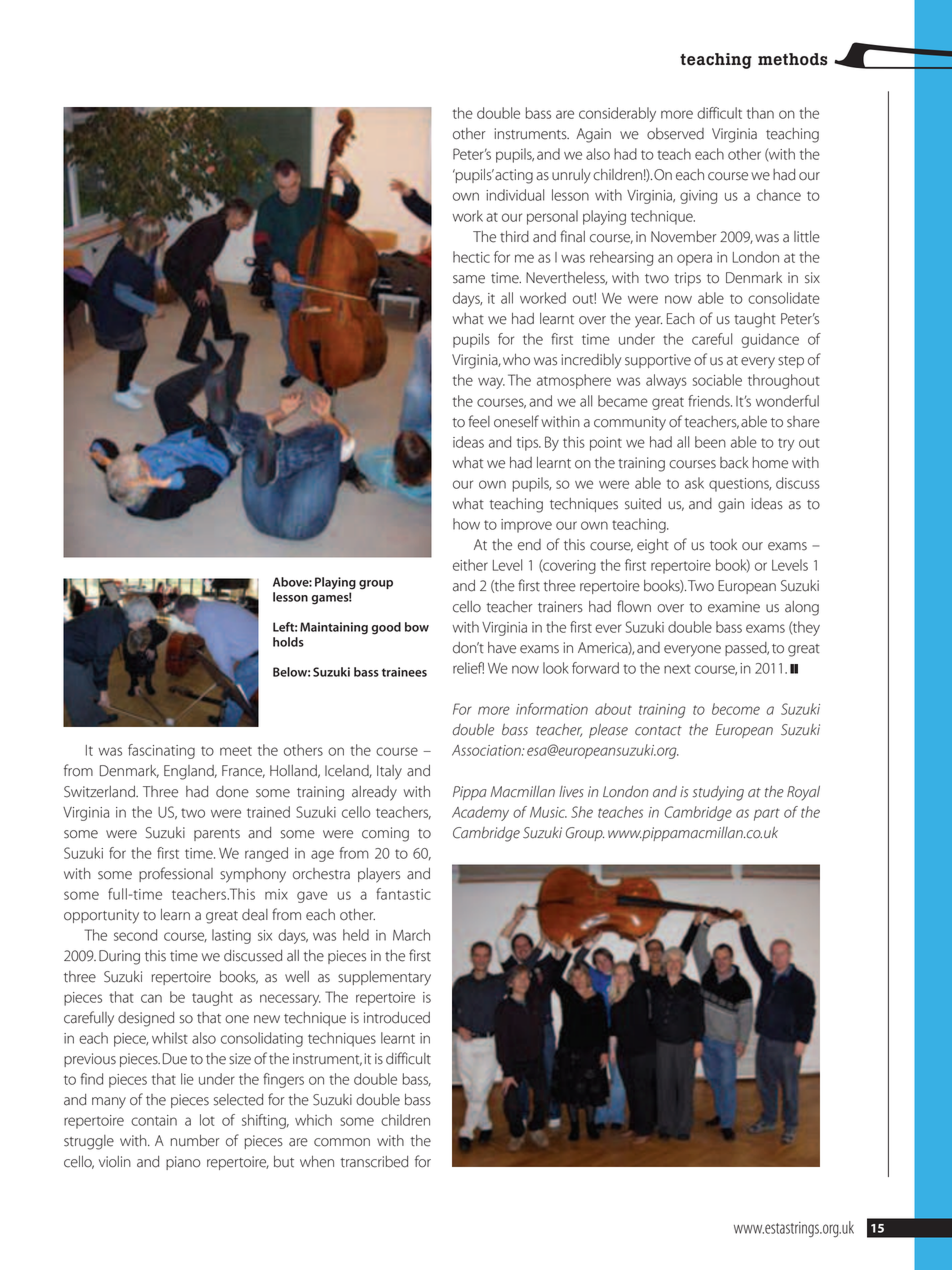 Image resolution: width=952 pixels, height=1270 pixels. Describe the element at coordinates (403, 894) in the page. I see `fantastic` at that location.
